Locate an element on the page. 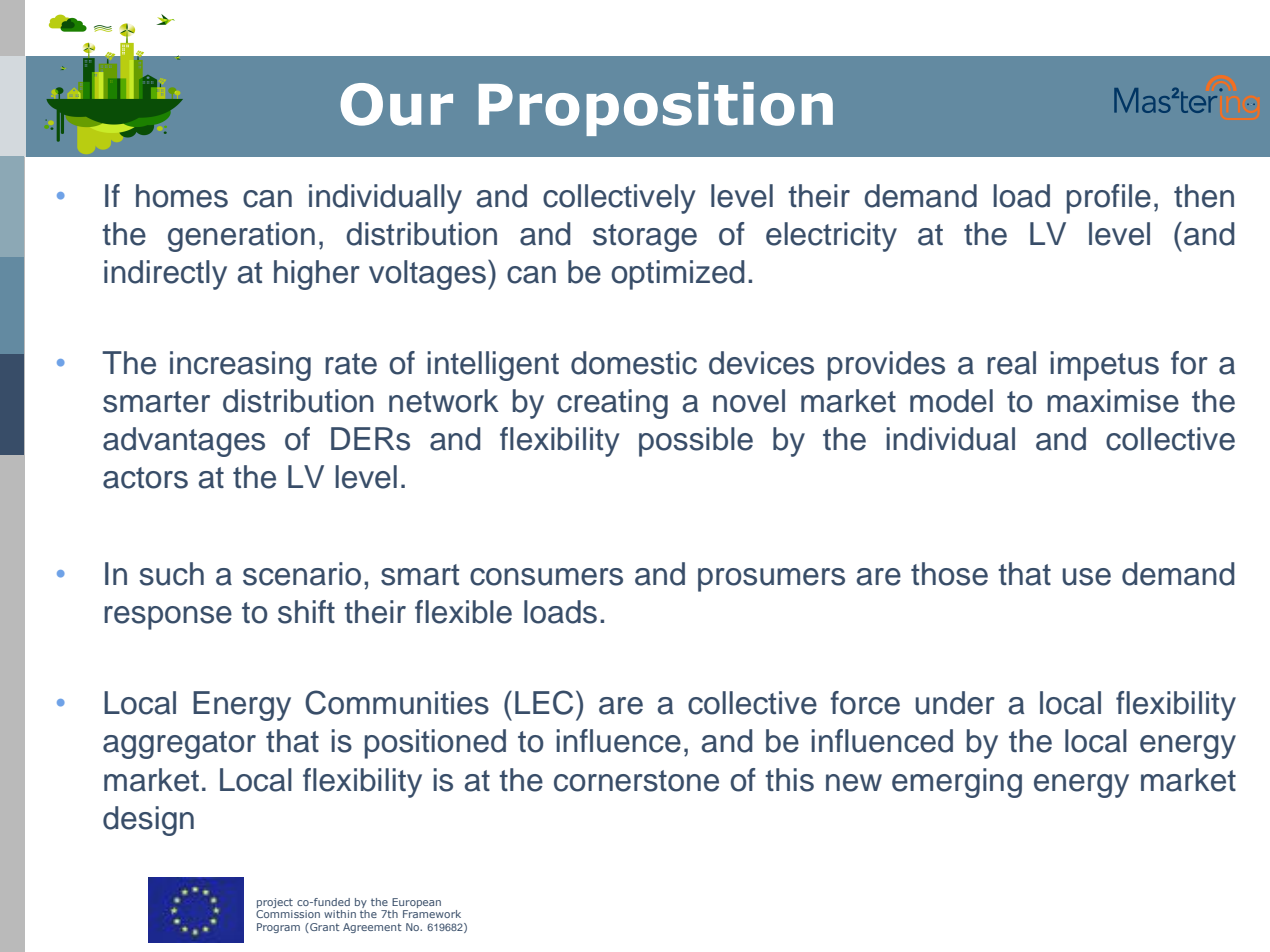 The height and width of the document is (952, 1270). scenario is located at coordinates (302, 574).
